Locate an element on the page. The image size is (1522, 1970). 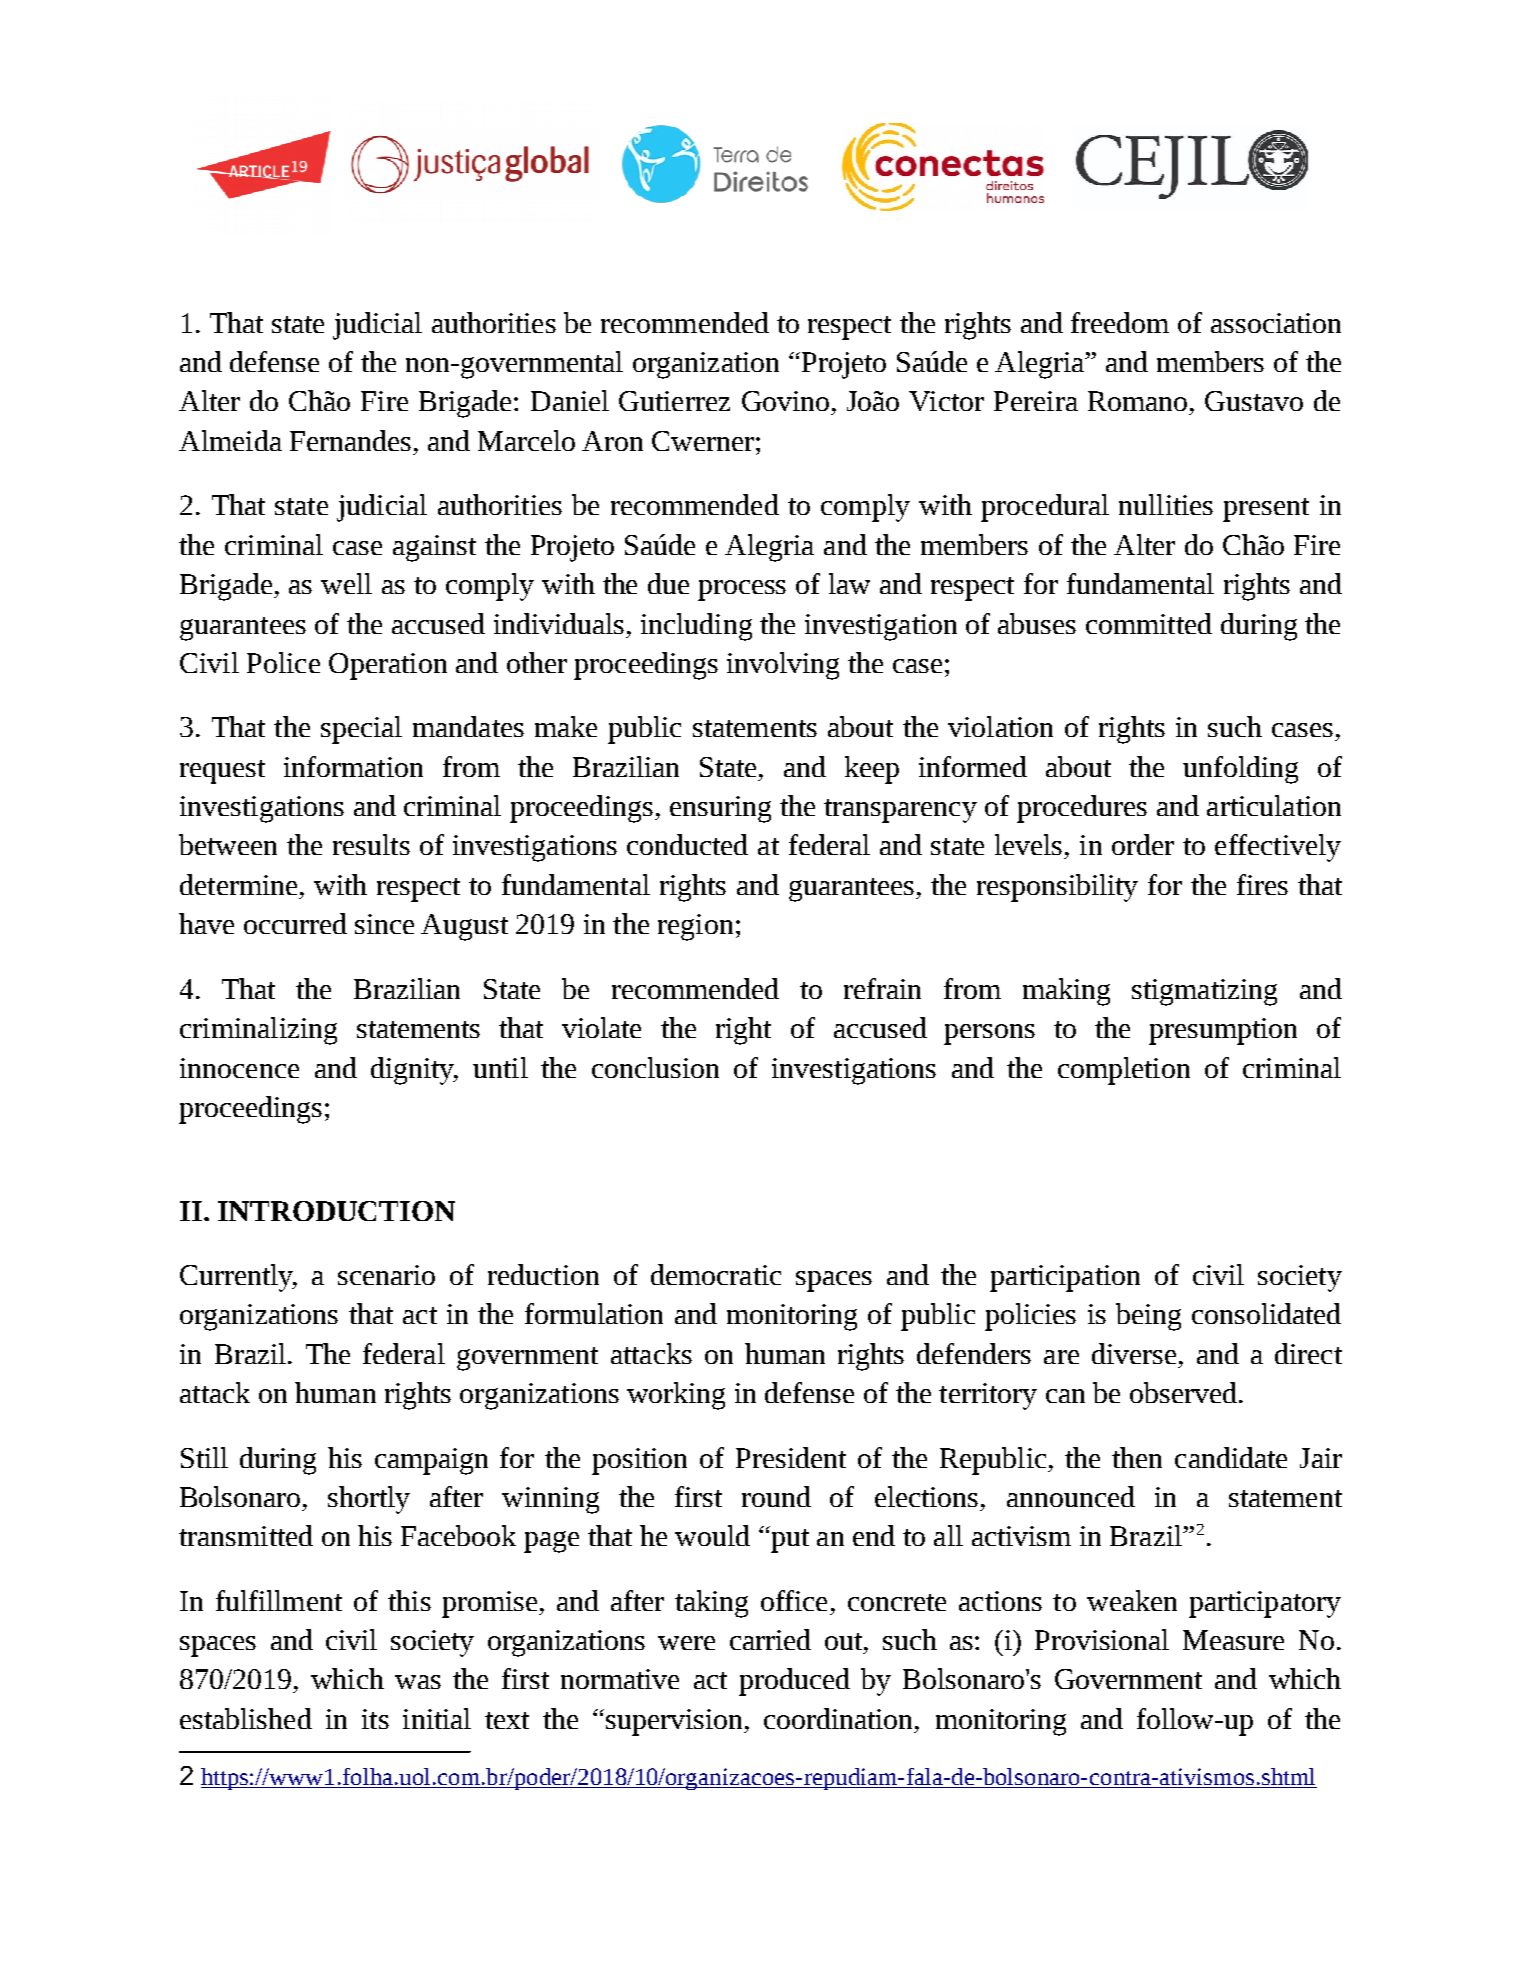
working is located at coordinates (676, 1396).
